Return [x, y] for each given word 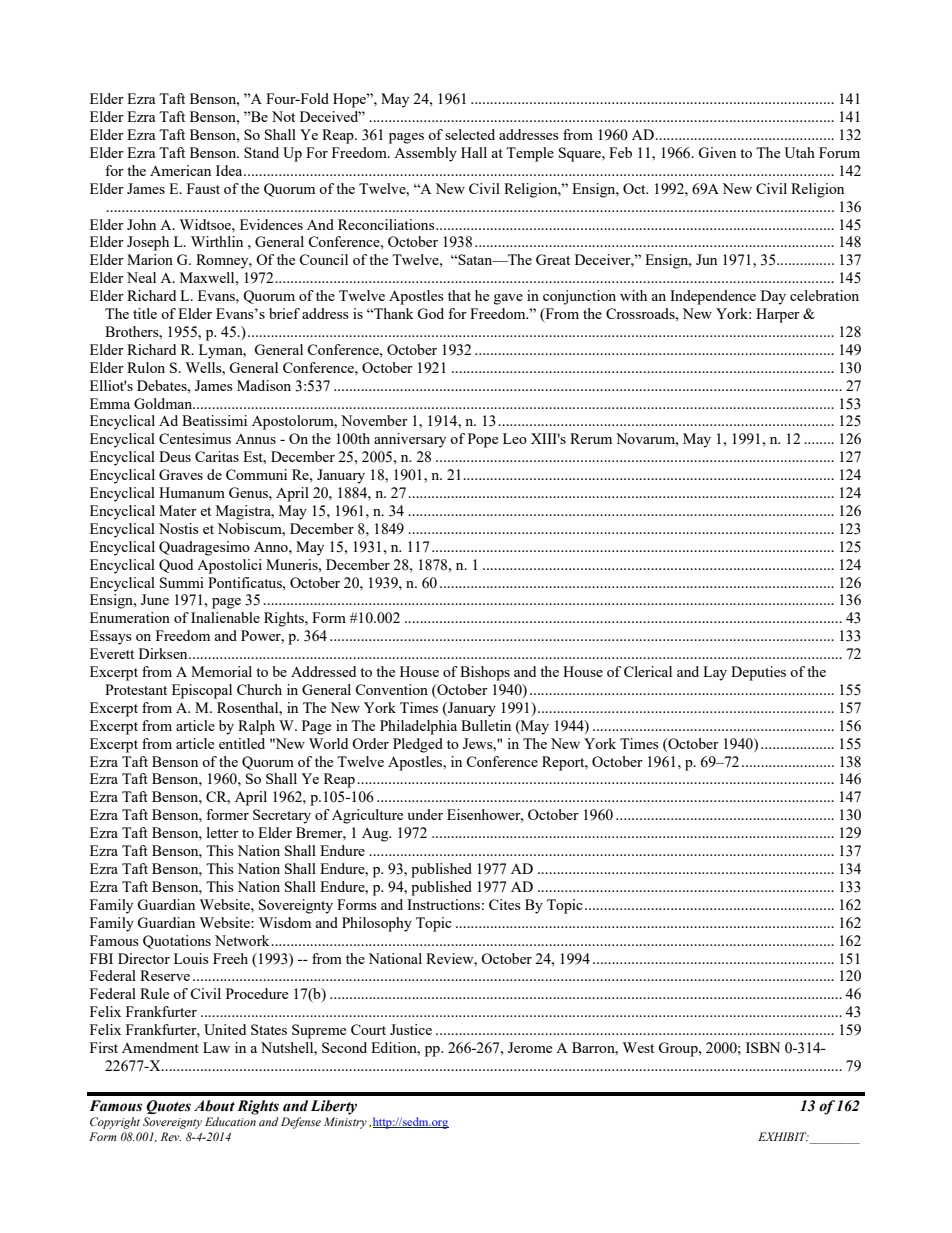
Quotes [168, 1107]
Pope [483, 440]
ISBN [763, 1047]
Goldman [164, 403]
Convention [391, 689]
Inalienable [225, 617]
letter [223, 832]
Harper [778, 315]
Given [717, 152]
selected [470, 134]
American [180, 170]
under [425, 814]
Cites [505, 904]
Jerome [530, 1047]
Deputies [758, 673]
